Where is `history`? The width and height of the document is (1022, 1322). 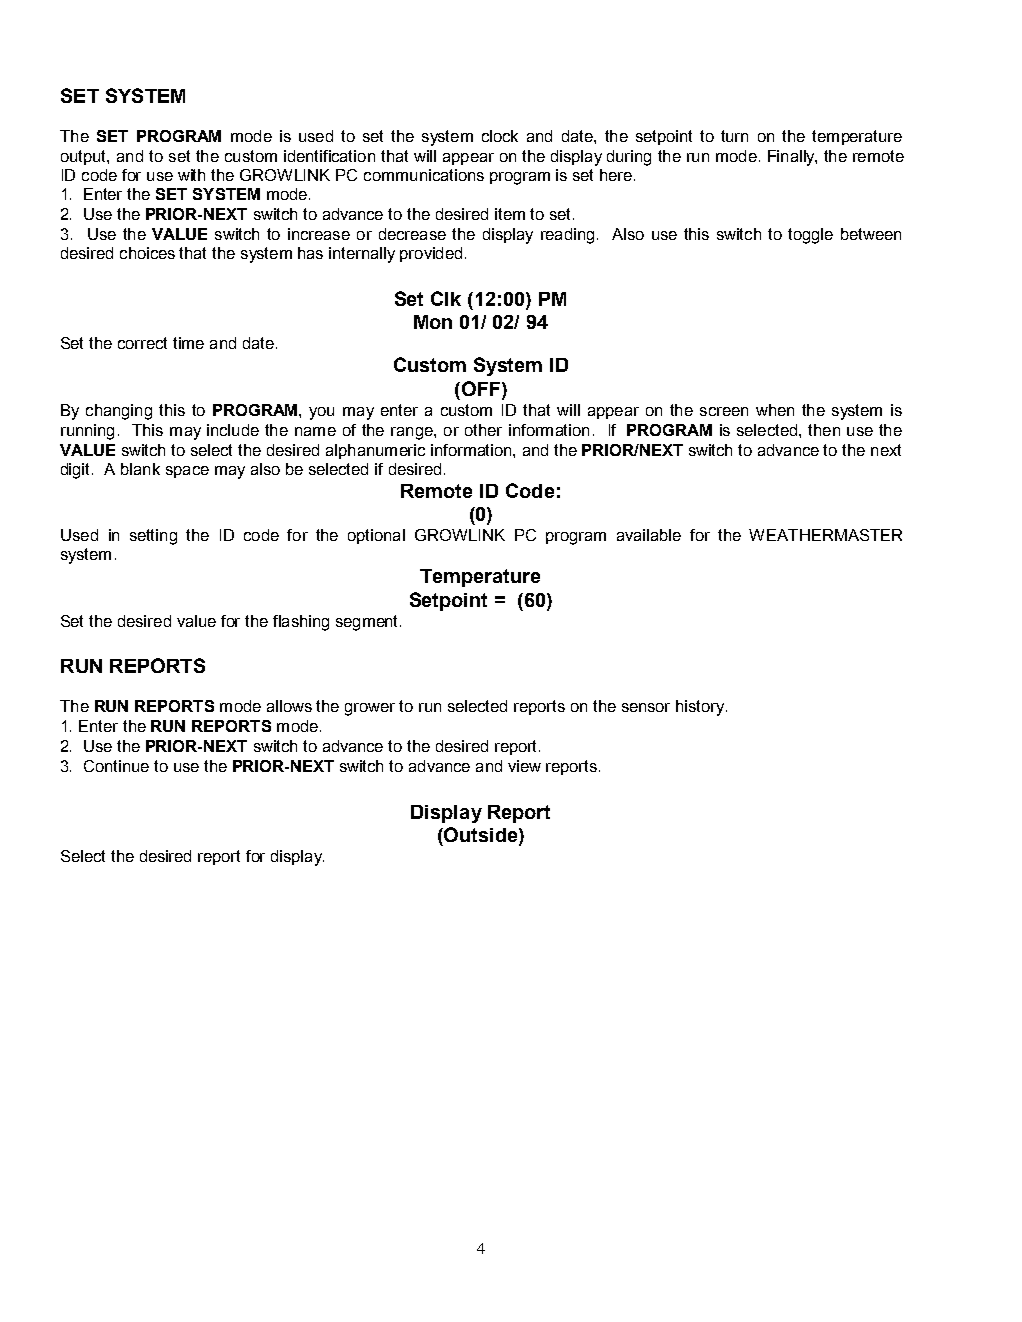 history is located at coordinates (700, 708).
